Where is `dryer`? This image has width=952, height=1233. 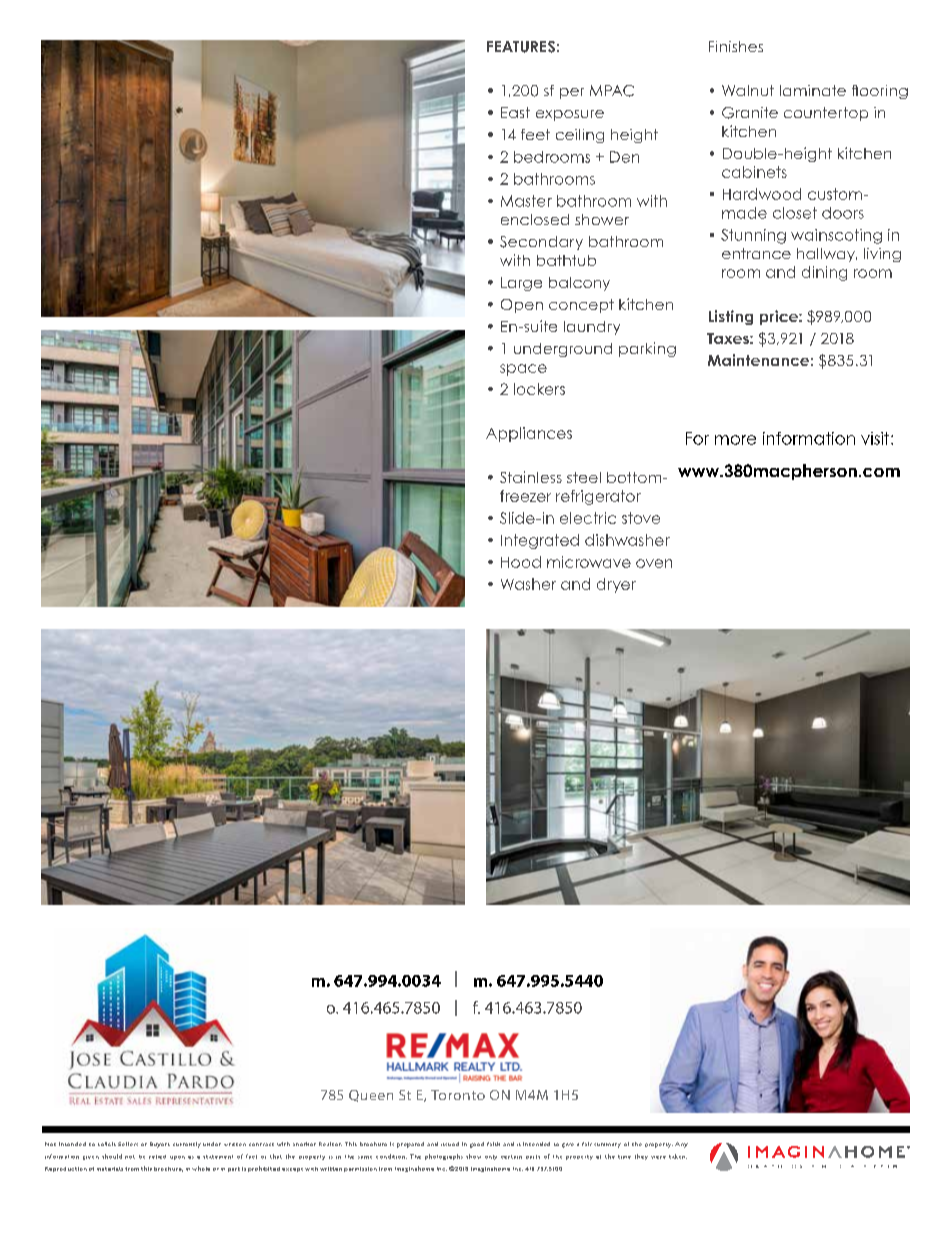 dryer is located at coordinates (616, 585).
